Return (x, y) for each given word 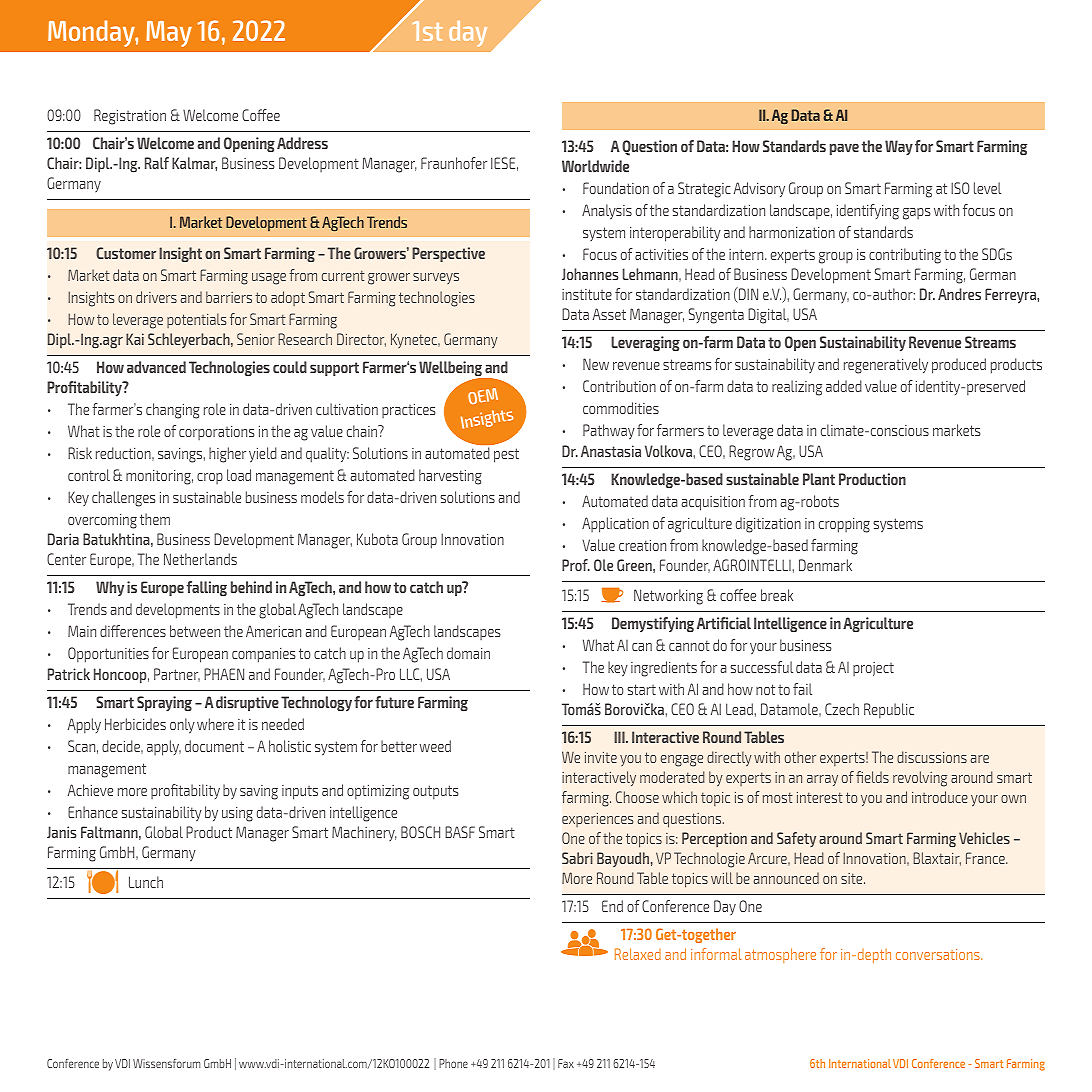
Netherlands (200, 559)
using (237, 814)
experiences (597, 819)
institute (587, 294)
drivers (156, 297)
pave (844, 149)
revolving (920, 779)
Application (615, 525)
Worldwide (595, 166)
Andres (959, 294)
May (169, 34)
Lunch (146, 882)
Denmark (825, 565)
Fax (566, 1063)
